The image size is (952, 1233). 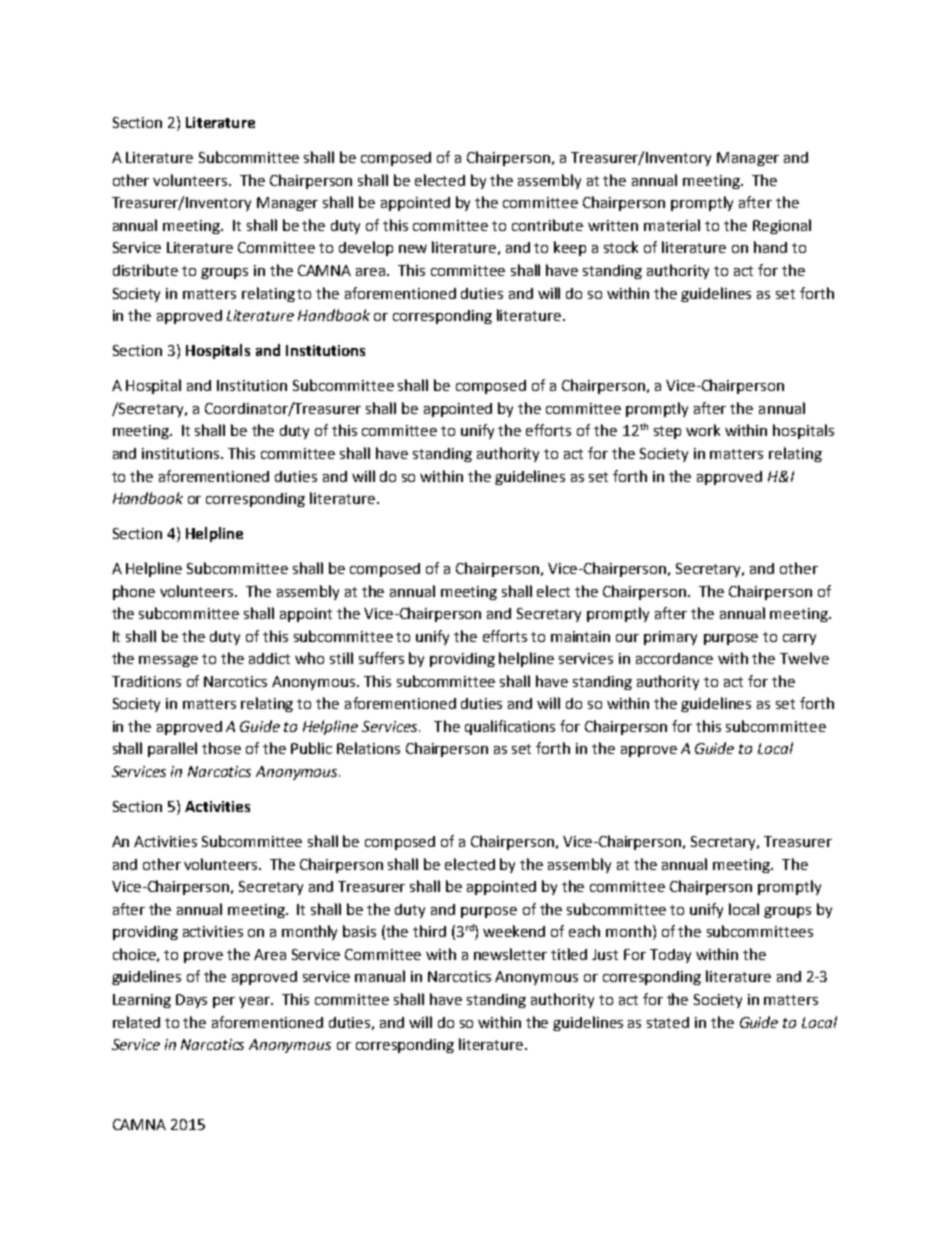 What do you see at coordinates (672, 225) in the screenshot?
I see `material` at bounding box center [672, 225].
